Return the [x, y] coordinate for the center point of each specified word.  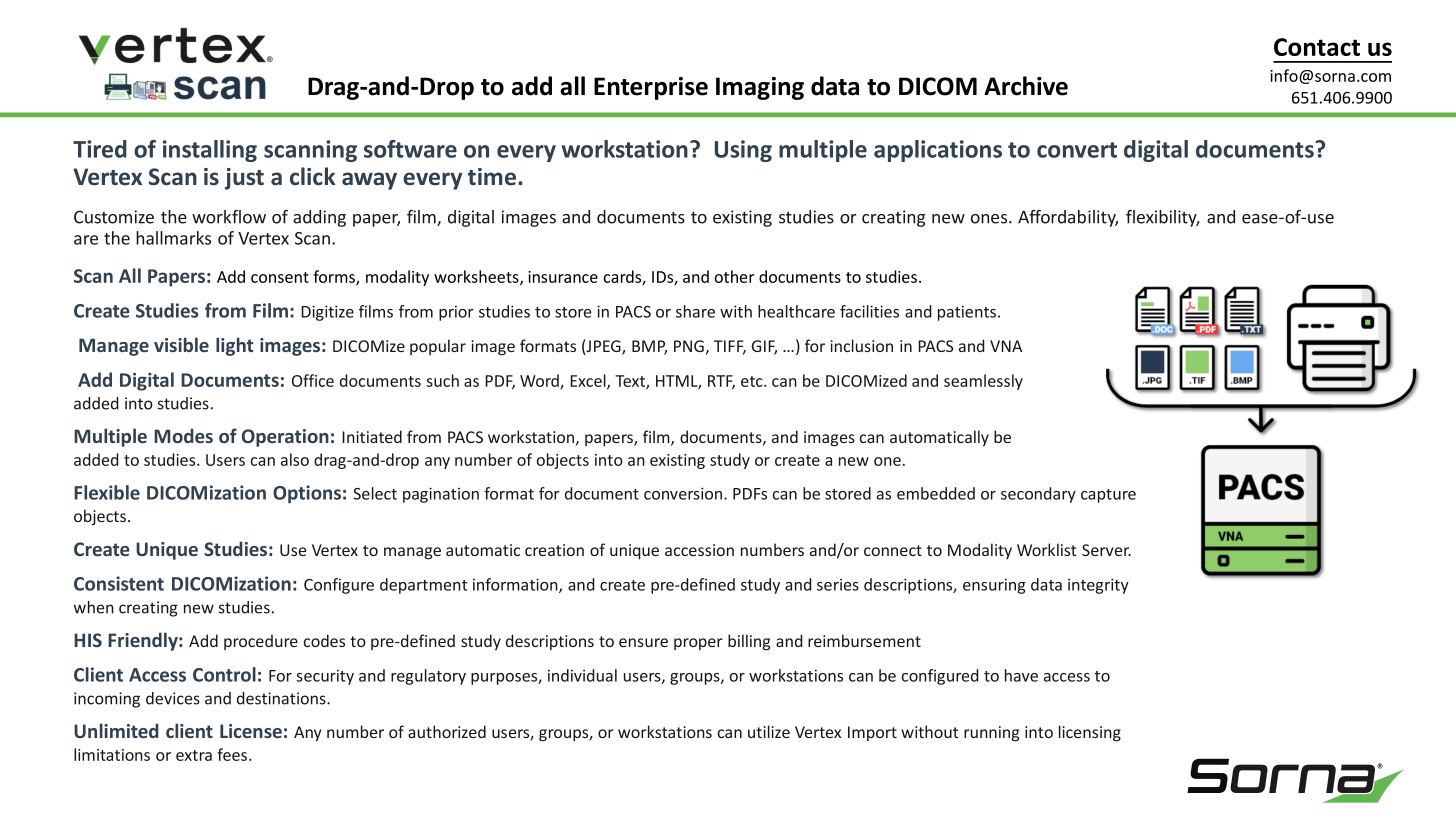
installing [210, 151]
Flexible [107, 492]
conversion [684, 493]
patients [968, 313]
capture [1108, 496]
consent [280, 277]
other [734, 276]
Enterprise [651, 88]
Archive [1026, 86]
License [251, 731]
